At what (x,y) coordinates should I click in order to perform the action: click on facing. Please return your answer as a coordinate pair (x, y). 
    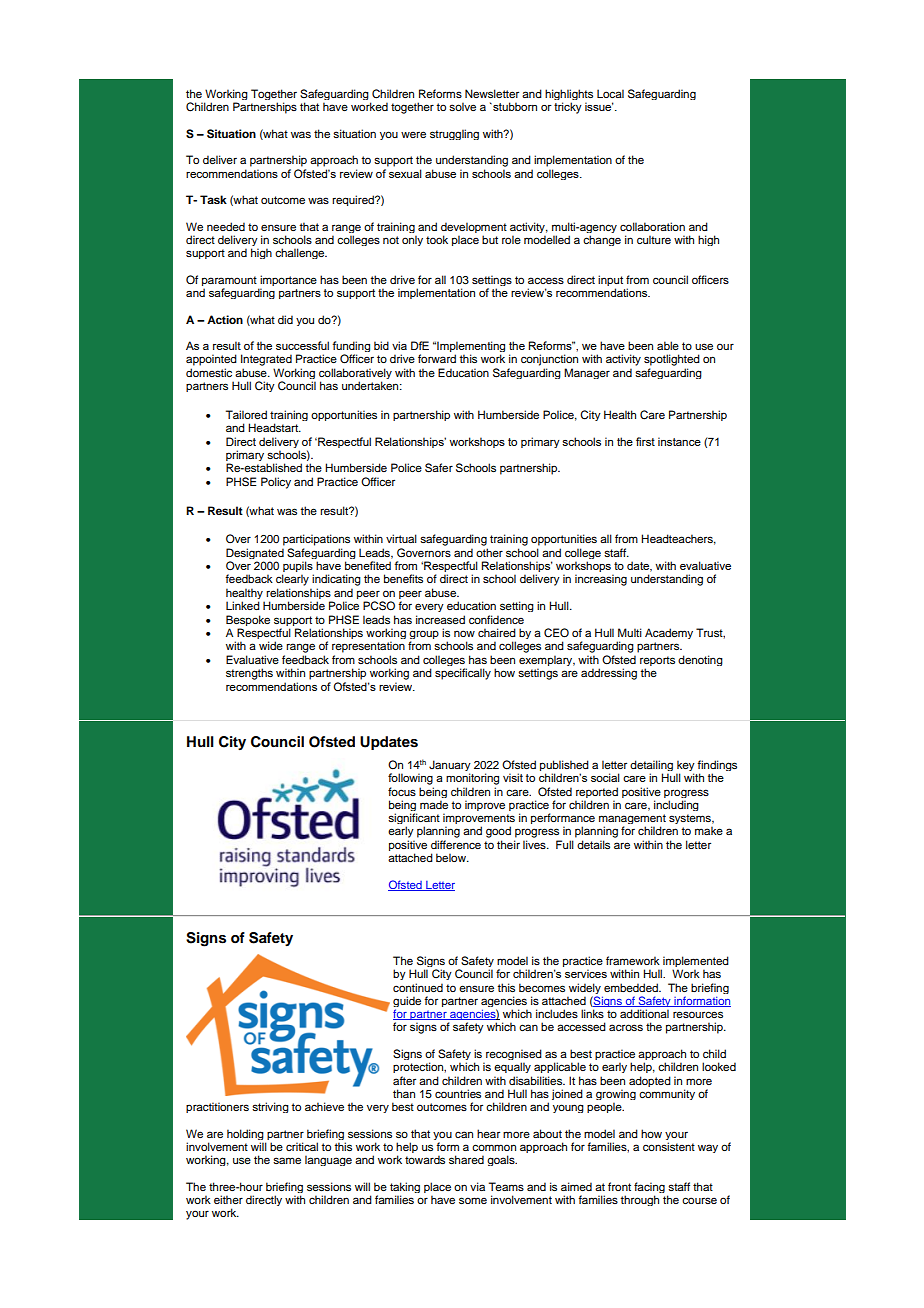
    Looking at the image, I should click on (649, 1189).
